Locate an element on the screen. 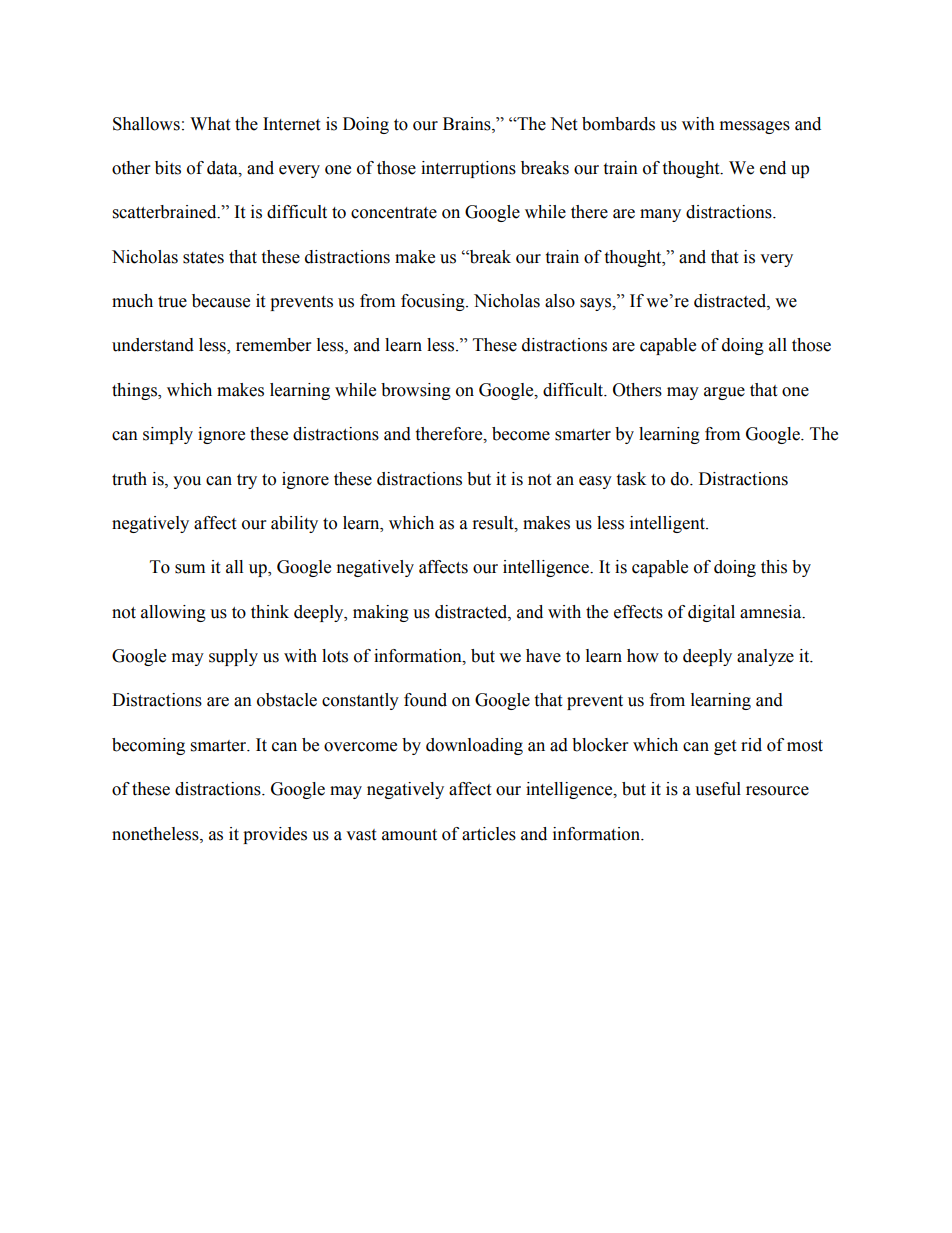  analyze is located at coordinates (765, 657).
